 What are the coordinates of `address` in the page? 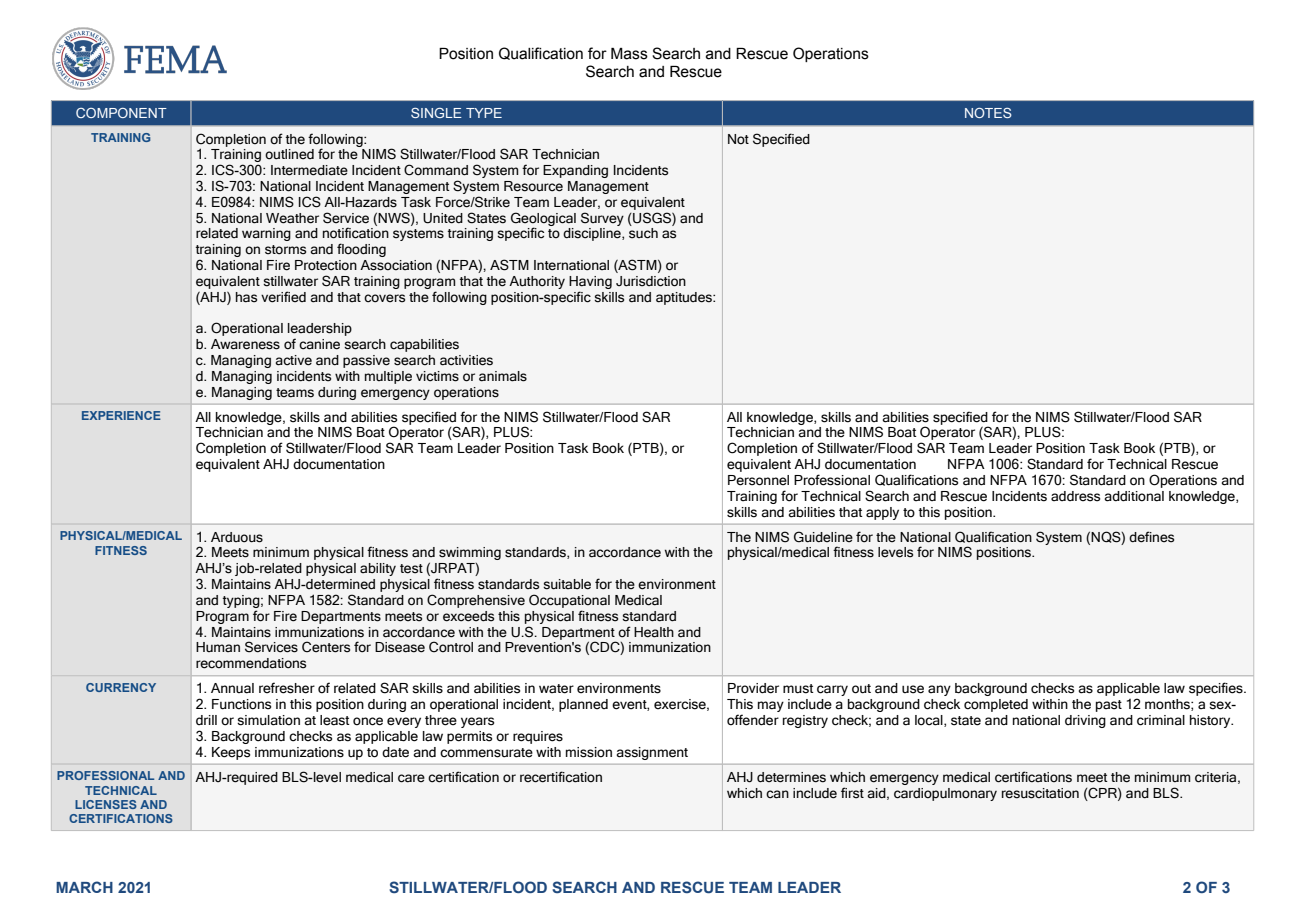 It's located at (1075, 496).
